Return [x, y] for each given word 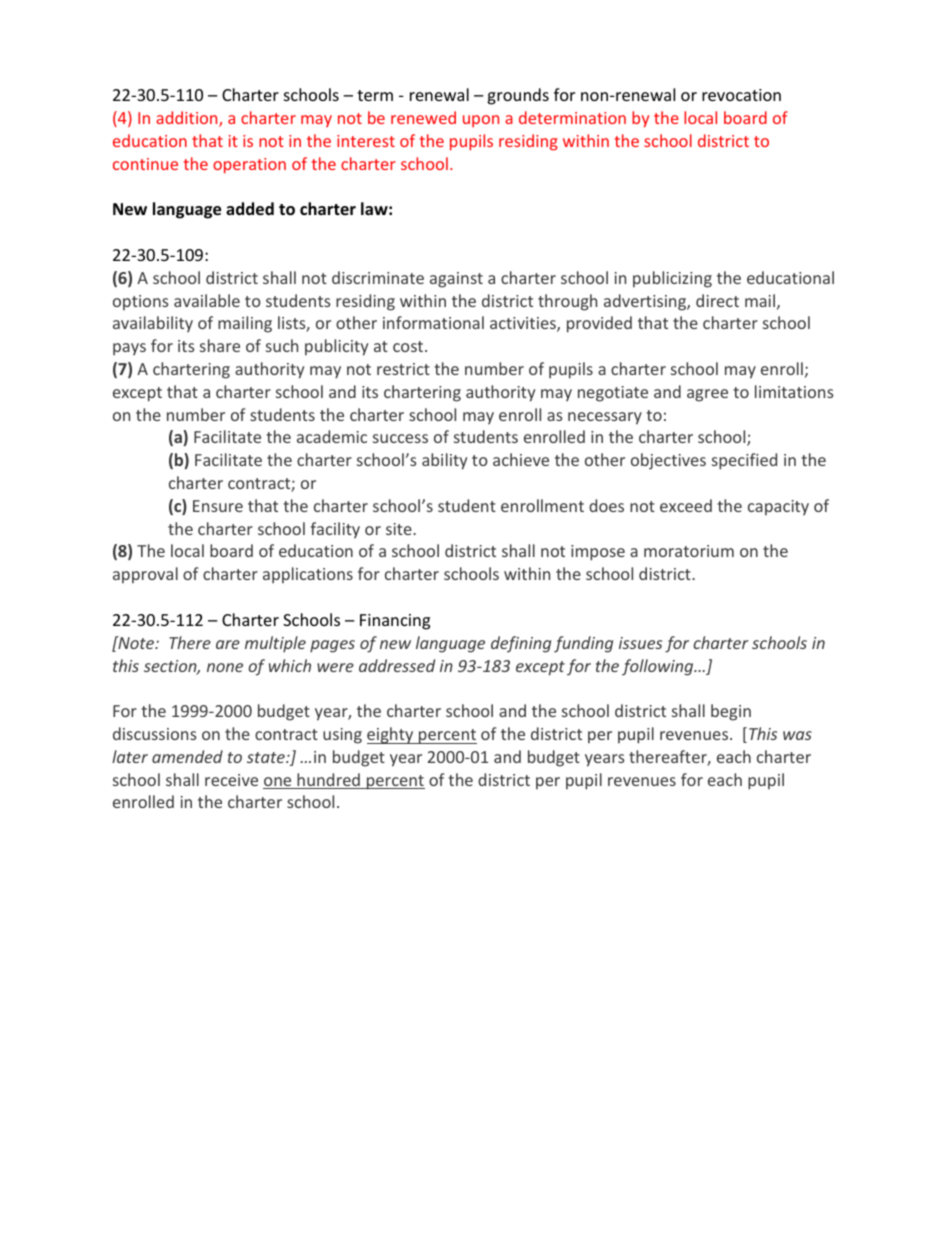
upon [481, 121]
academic [332, 436]
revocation [741, 95]
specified [744, 461]
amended [187, 756]
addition [188, 119]
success [400, 438]
